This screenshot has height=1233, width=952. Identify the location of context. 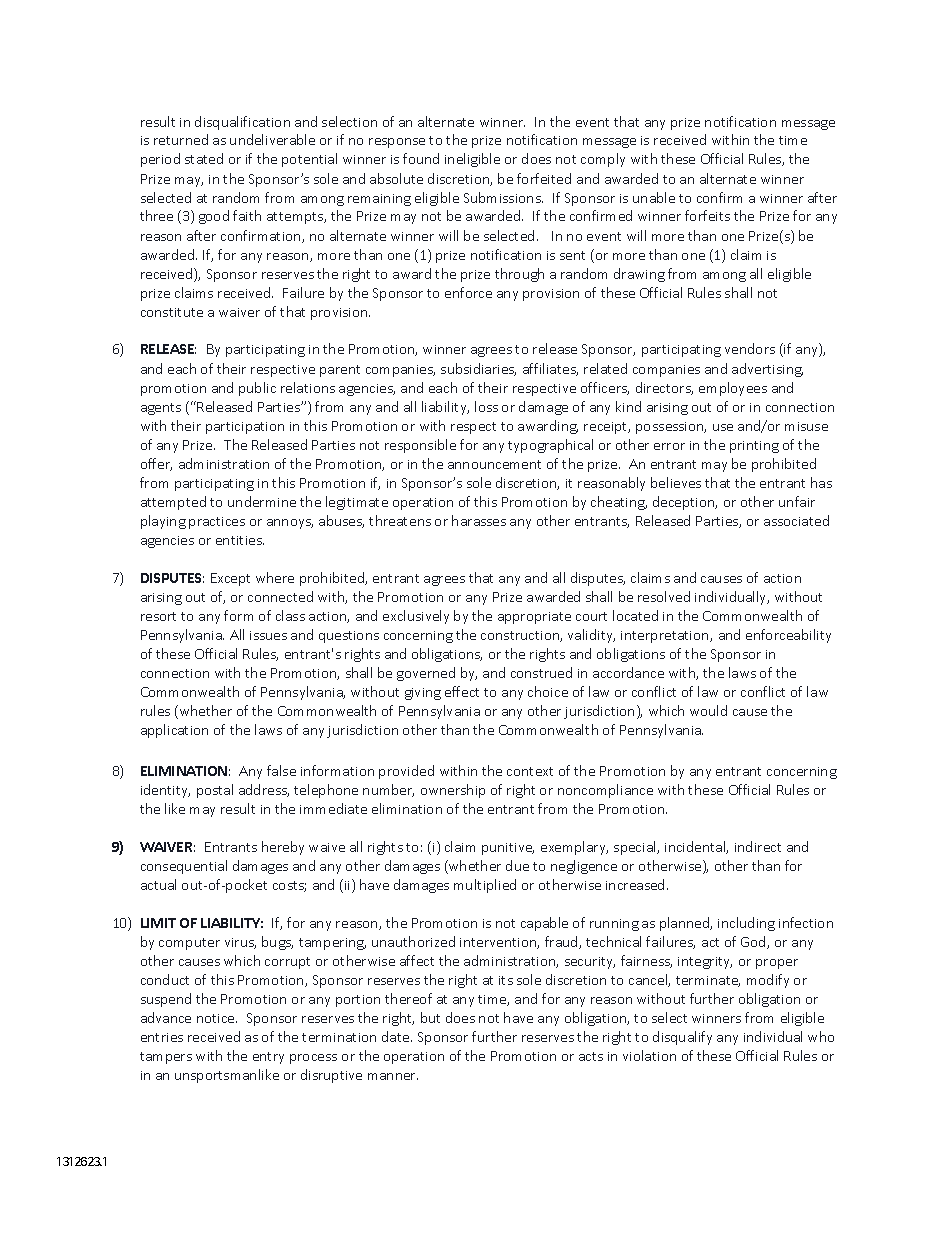
(530, 771).
